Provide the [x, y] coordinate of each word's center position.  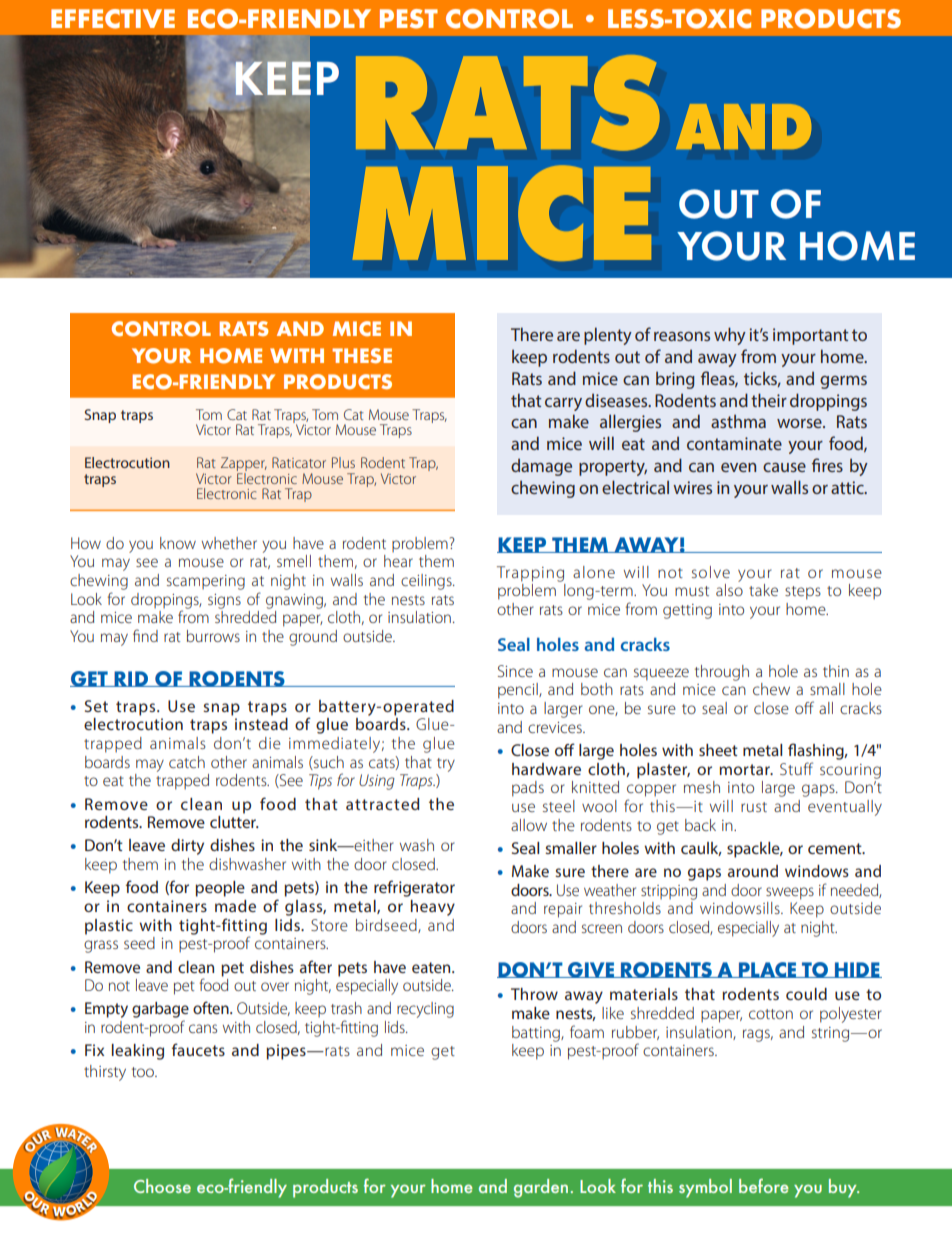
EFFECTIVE [113, 19]
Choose [162, 1186]
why [730, 336]
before [764, 1185]
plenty [608, 336]
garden [541, 1188]
